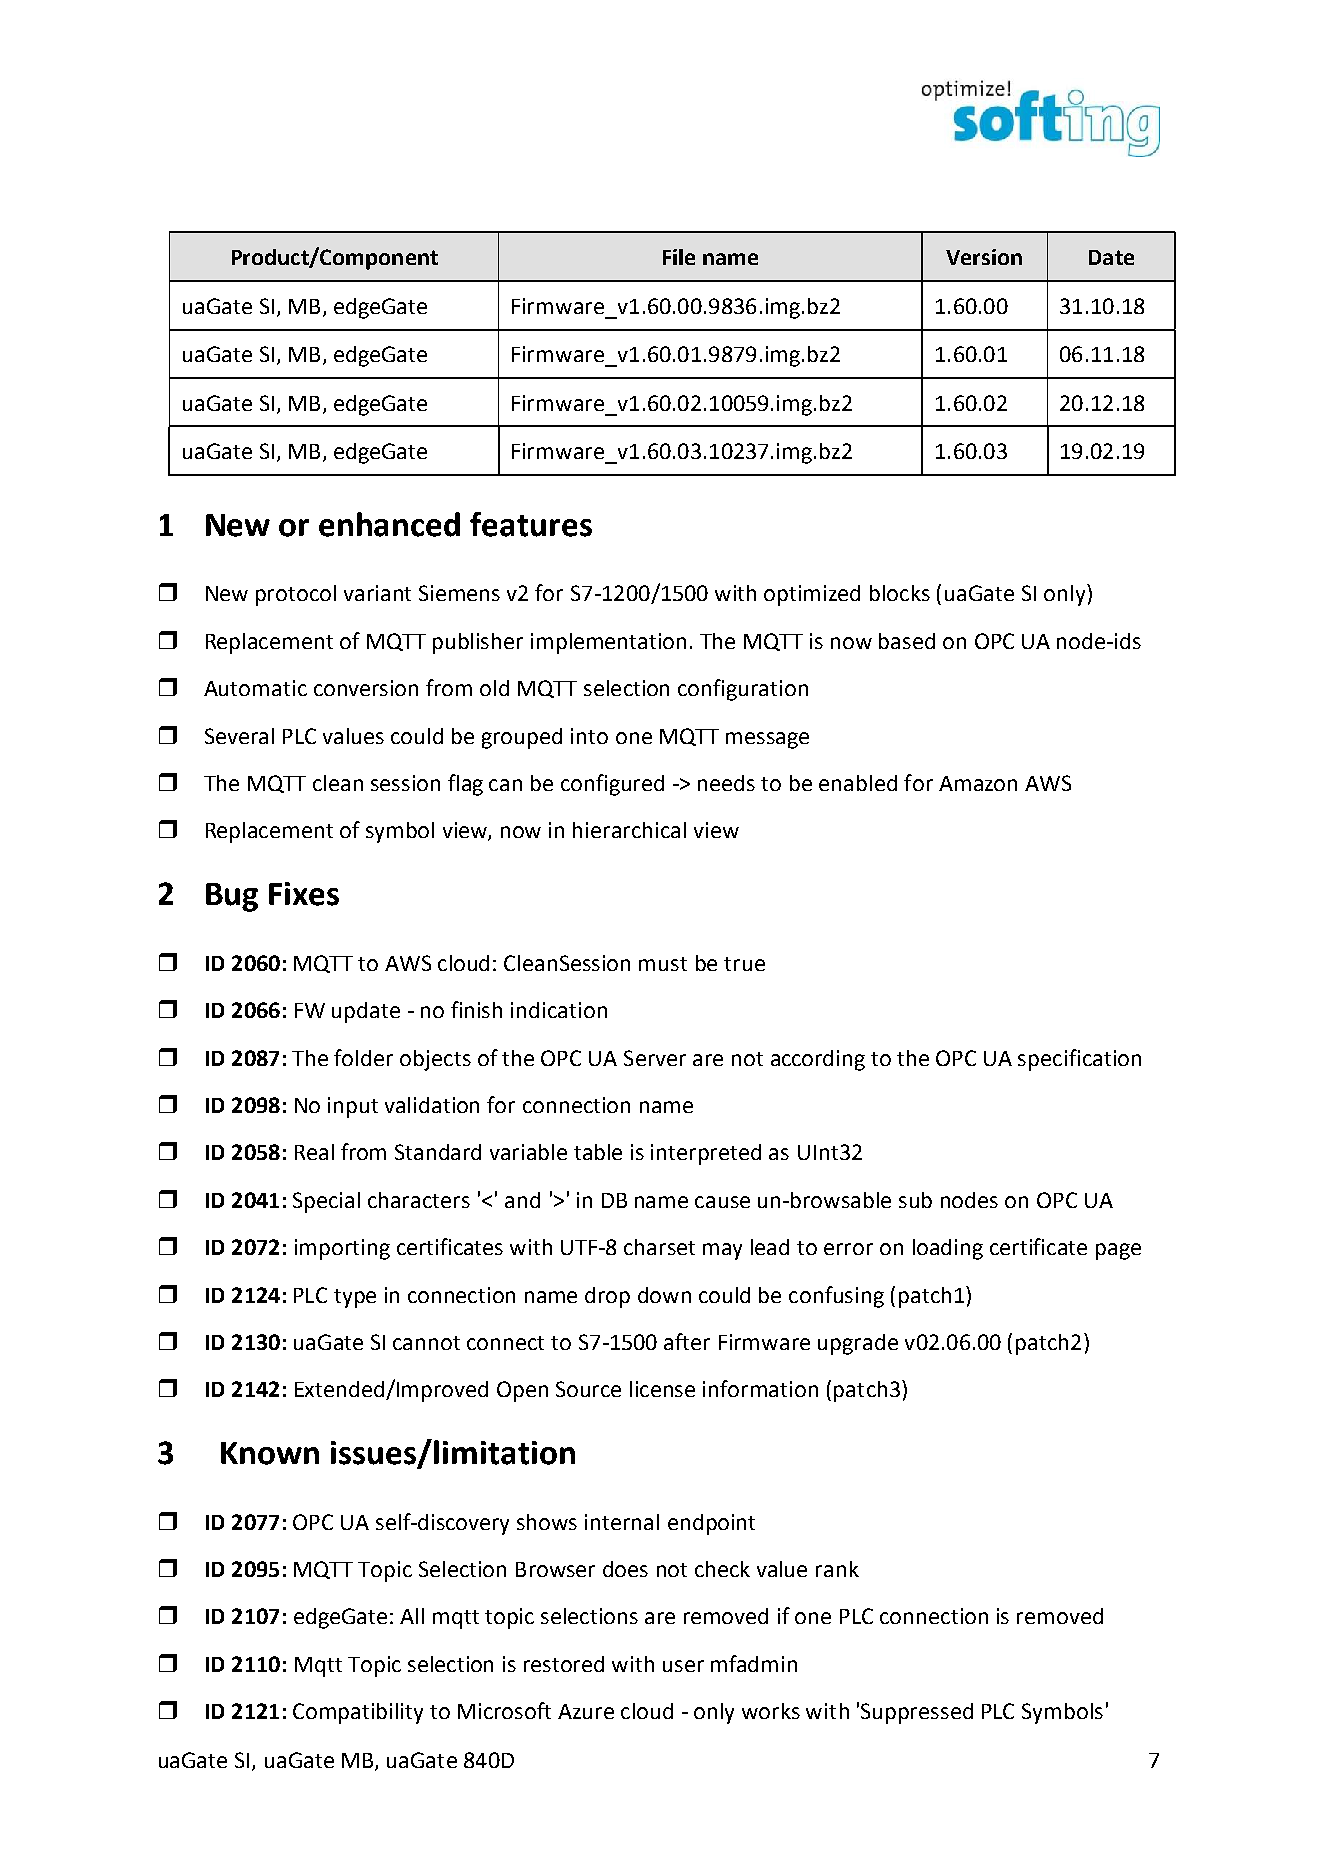 The width and height of the page is (1317, 1862). I want to click on implementation, so click(608, 643).
